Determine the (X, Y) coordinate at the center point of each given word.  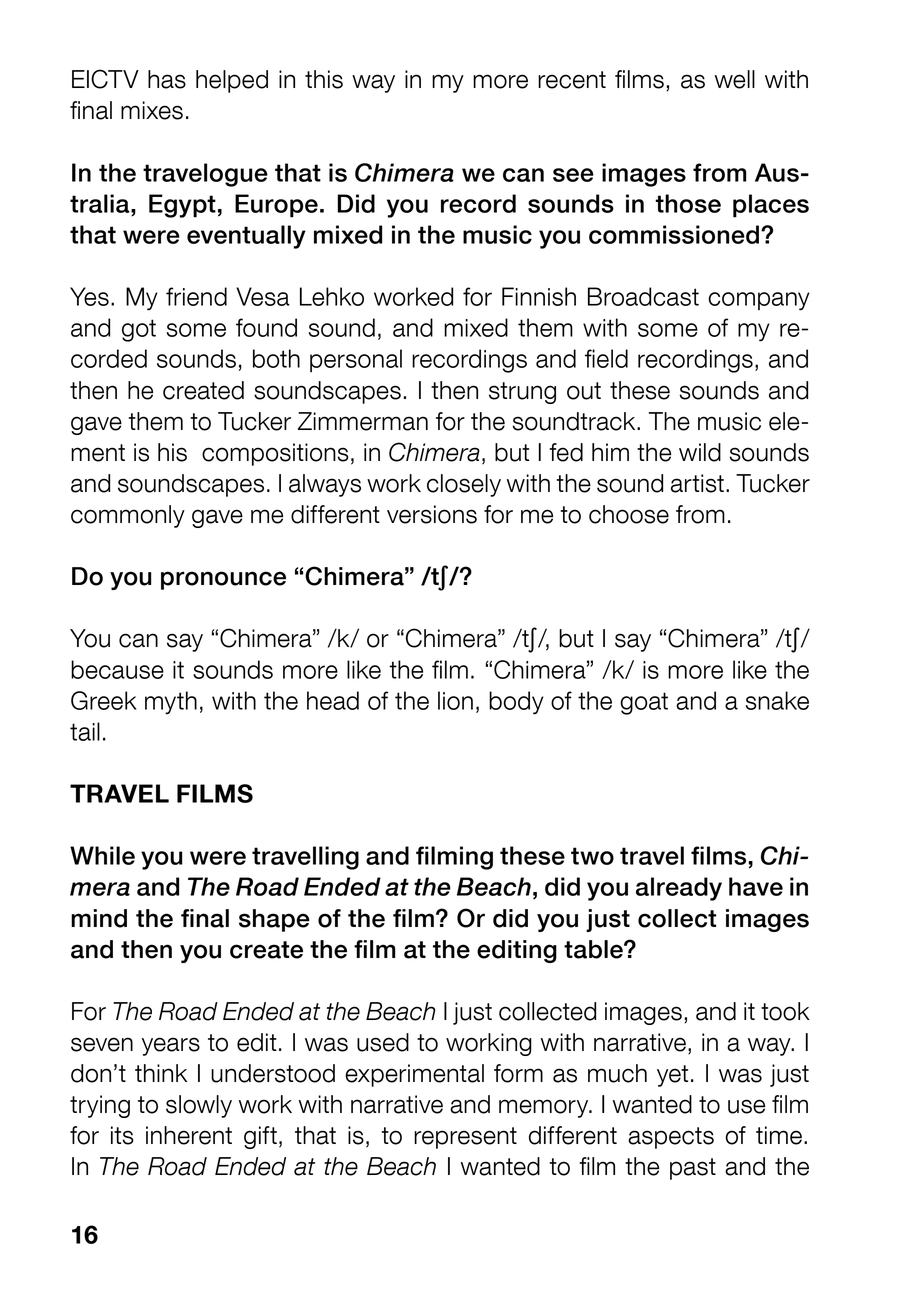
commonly (128, 516)
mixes (152, 110)
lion (455, 700)
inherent (189, 1135)
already (679, 889)
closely (464, 485)
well (735, 79)
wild (700, 452)
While (102, 855)
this (324, 79)
